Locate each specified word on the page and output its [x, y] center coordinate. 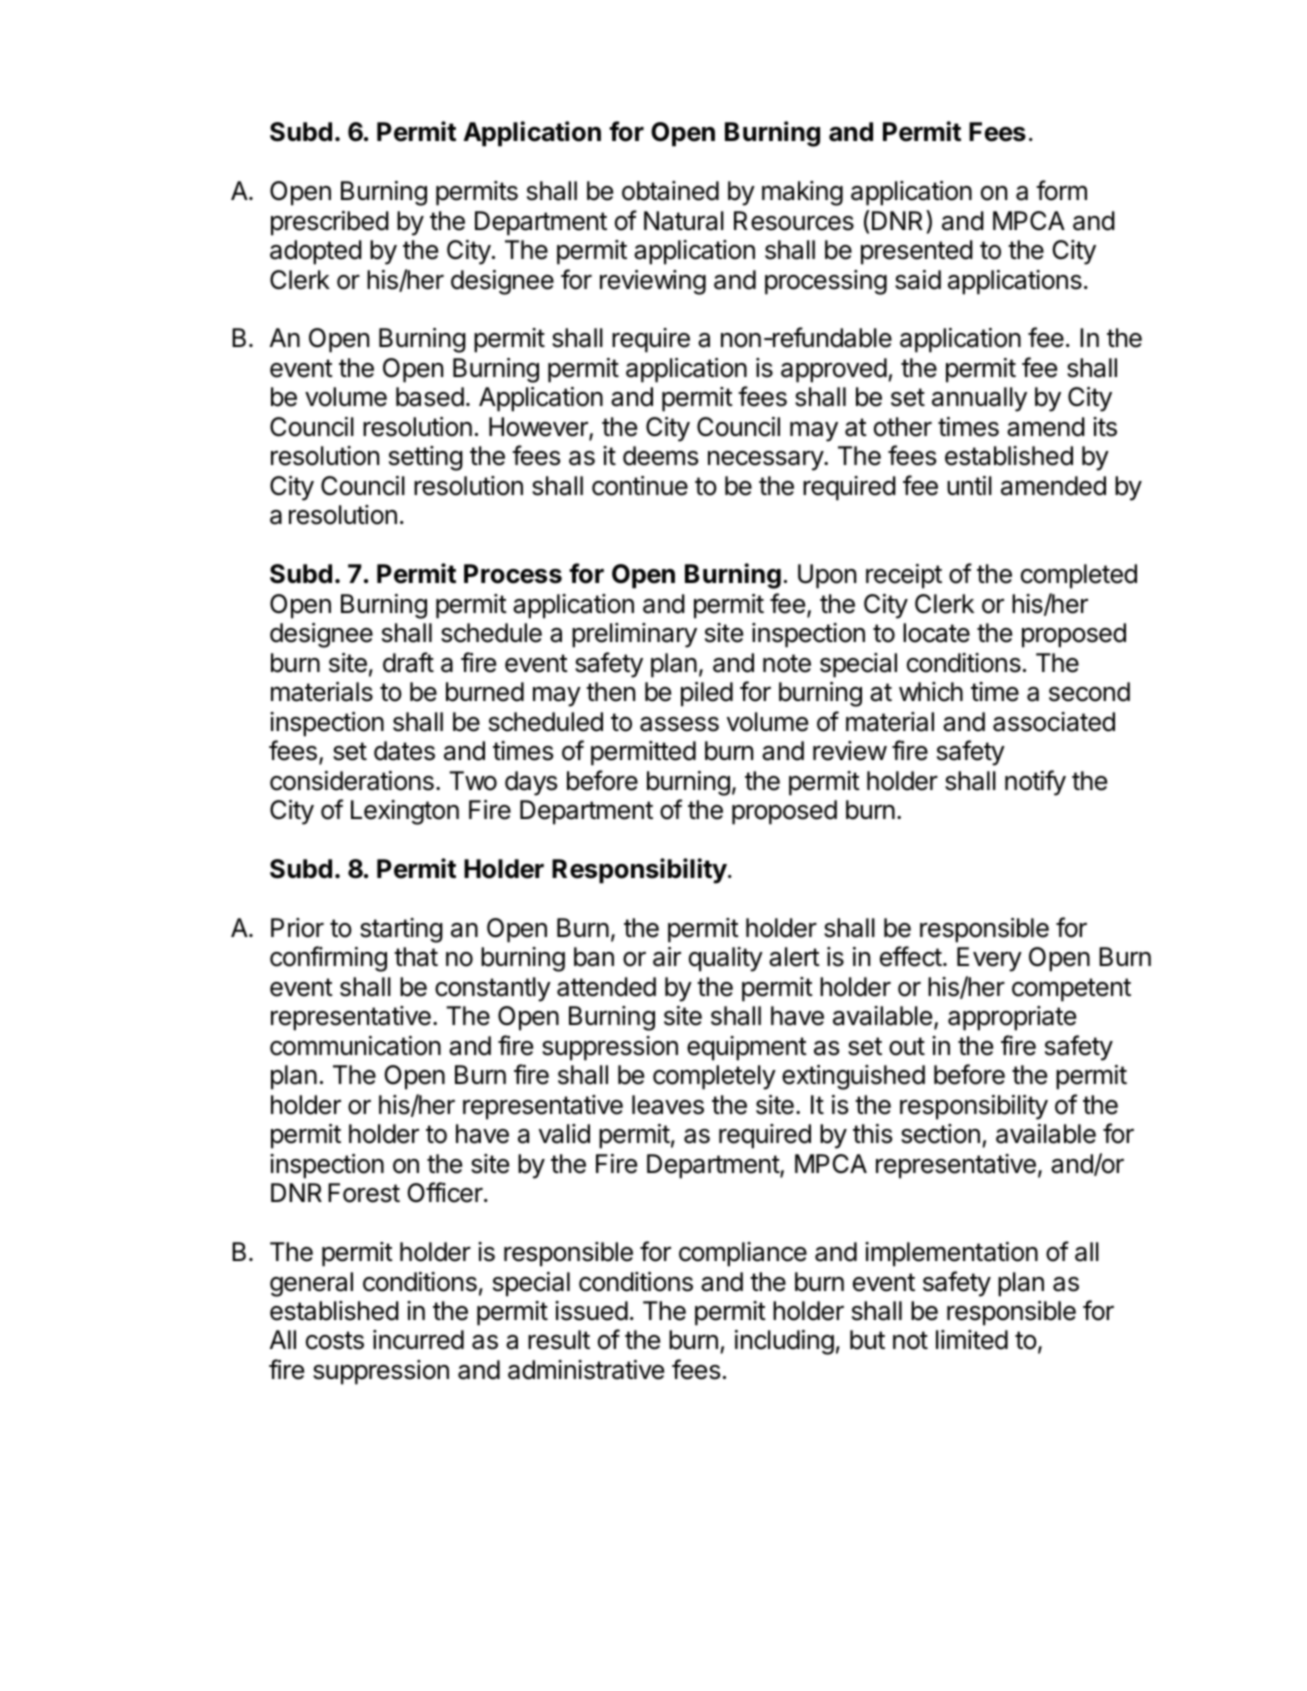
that [416, 957]
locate [936, 633]
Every [989, 959]
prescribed [330, 223]
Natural [684, 221]
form [1061, 190]
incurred [418, 1340]
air [667, 957]
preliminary [634, 635]
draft [408, 662]
